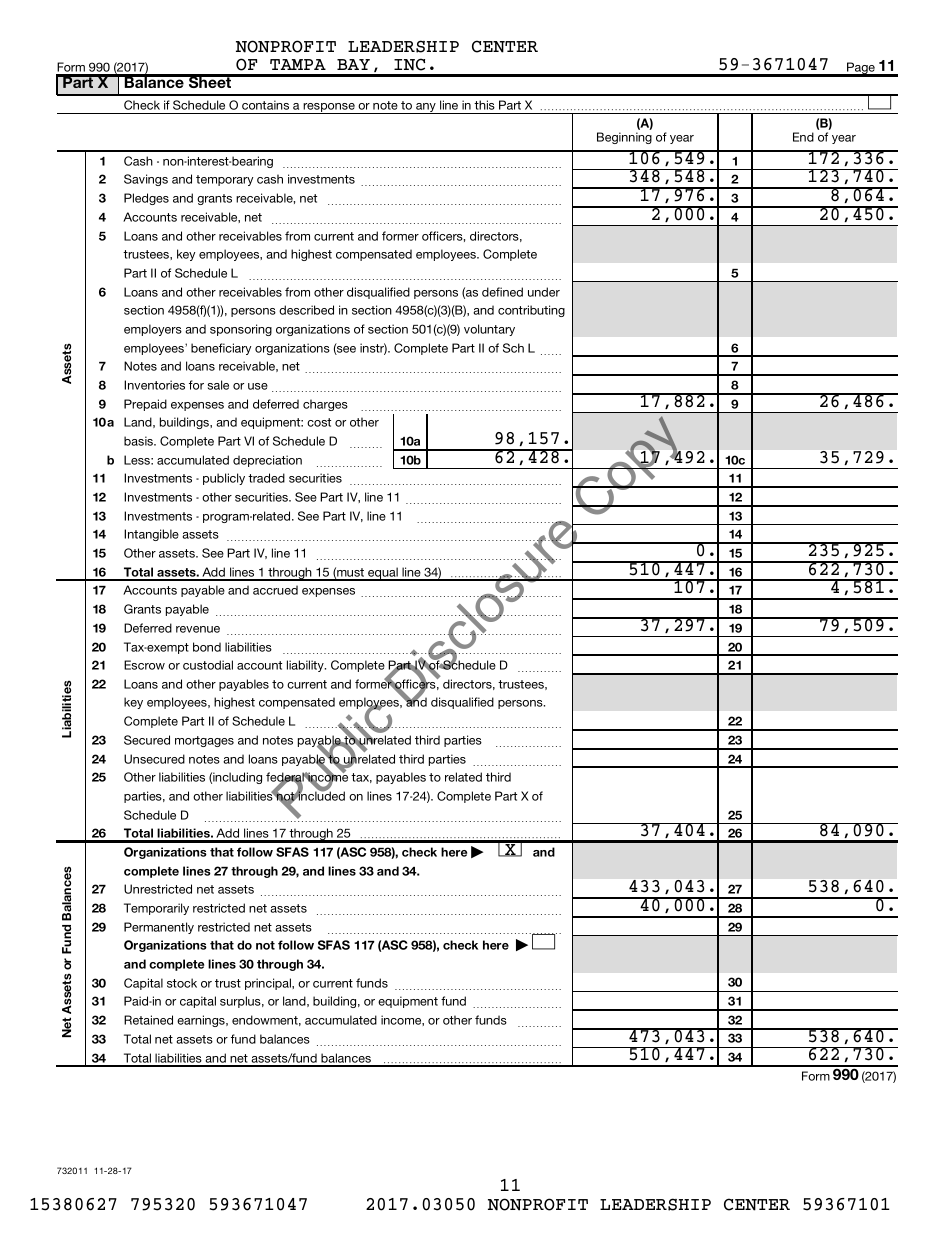 This screenshot has height=1233, width=952. What do you see at coordinates (489, 330) in the screenshot?
I see `voluntary` at bounding box center [489, 330].
